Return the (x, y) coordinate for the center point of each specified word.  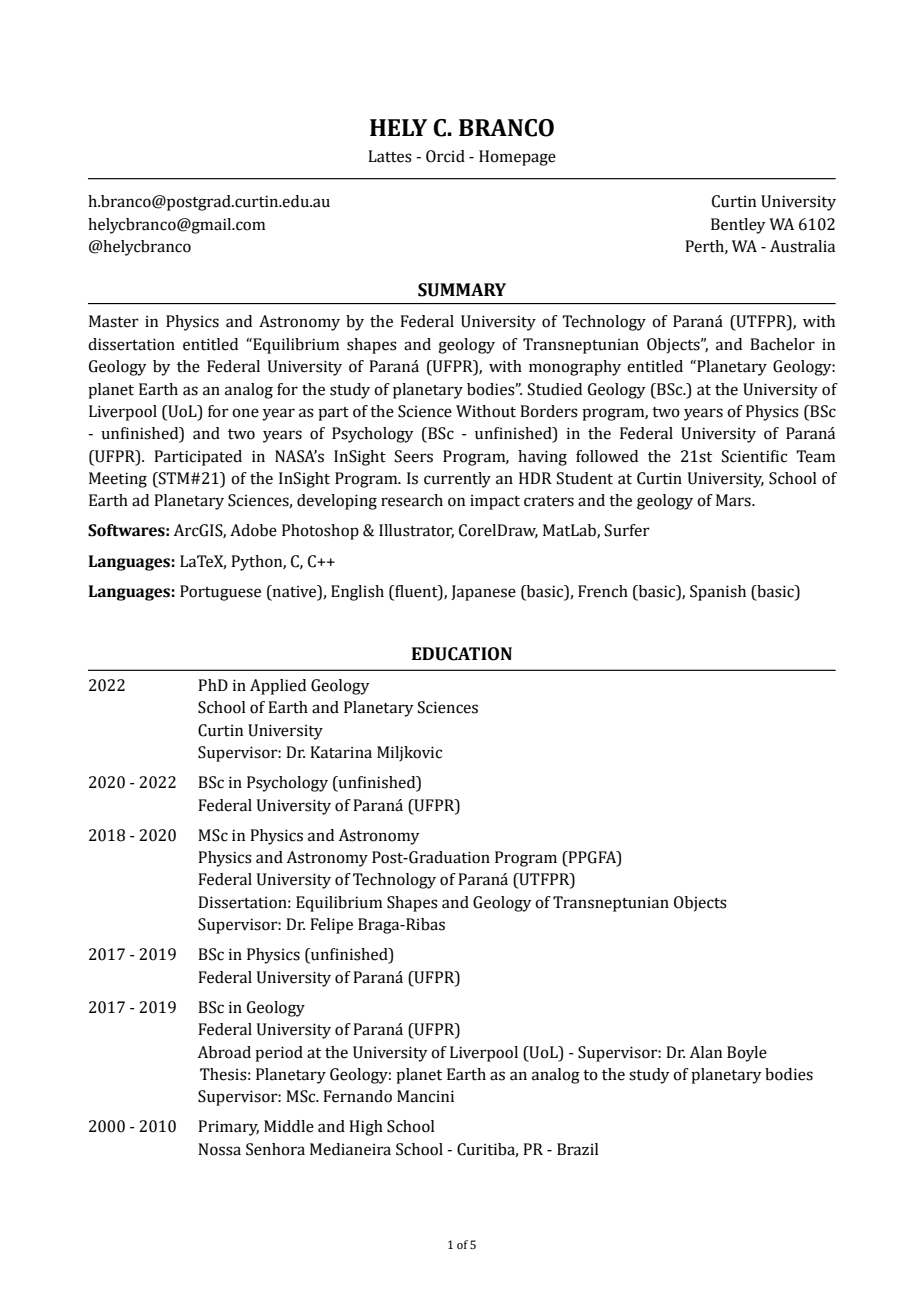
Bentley (738, 226)
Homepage (517, 158)
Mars (734, 500)
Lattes (390, 156)
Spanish (718, 593)
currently (457, 480)
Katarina (341, 752)
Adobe (253, 530)
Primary (228, 1128)
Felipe (331, 926)
